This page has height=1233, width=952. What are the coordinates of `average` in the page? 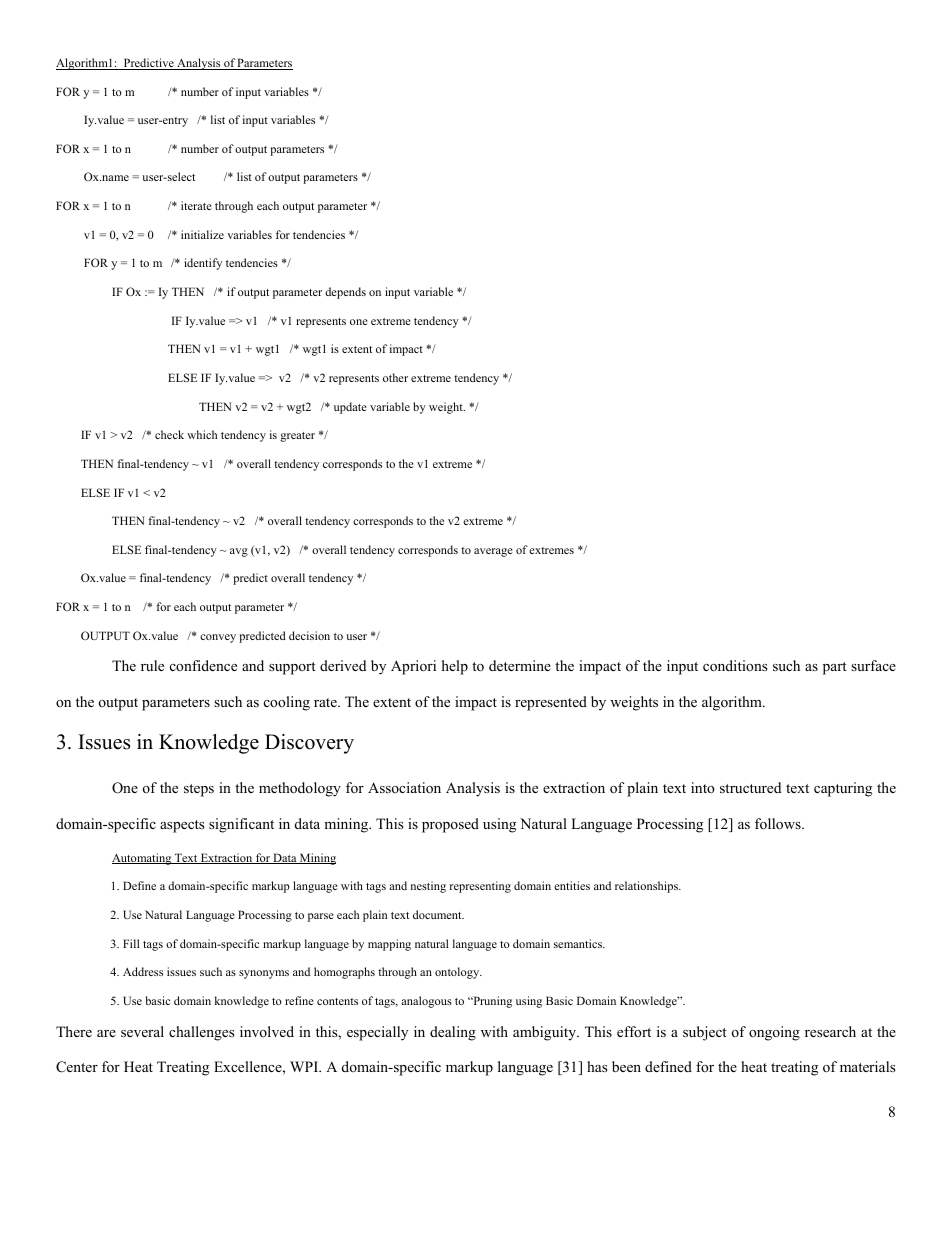 It's located at (493, 552).
